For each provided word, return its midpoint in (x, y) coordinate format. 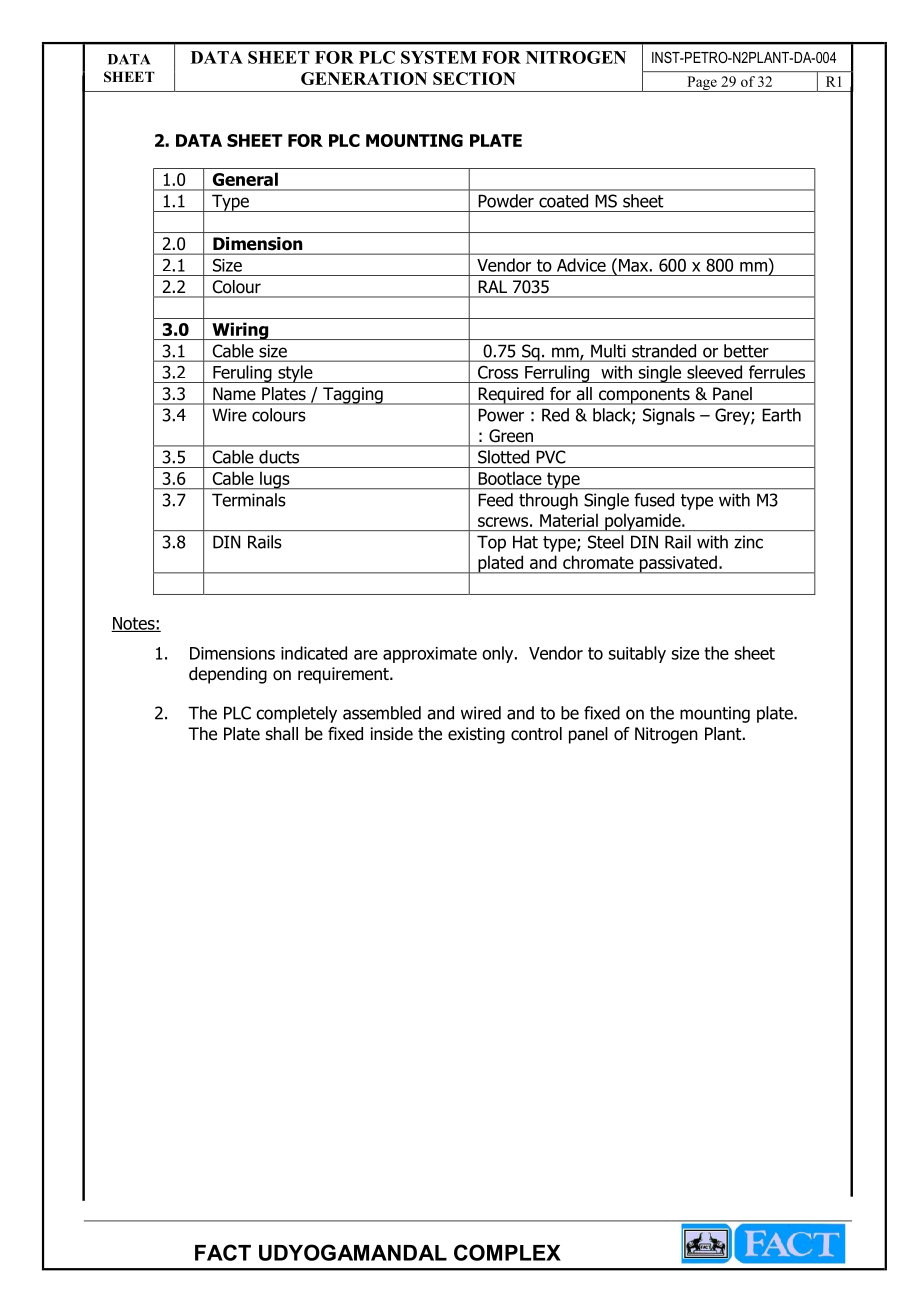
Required (511, 396)
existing (476, 735)
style (295, 374)
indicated (314, 653)
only (499, 654)
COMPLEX (507, 1252)
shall (282, 734)
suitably (637, 654)
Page (702, 84)
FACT (223, 1252)
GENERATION (364, 78)
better (746, 351)
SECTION (474, 78)
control (536, 734)
